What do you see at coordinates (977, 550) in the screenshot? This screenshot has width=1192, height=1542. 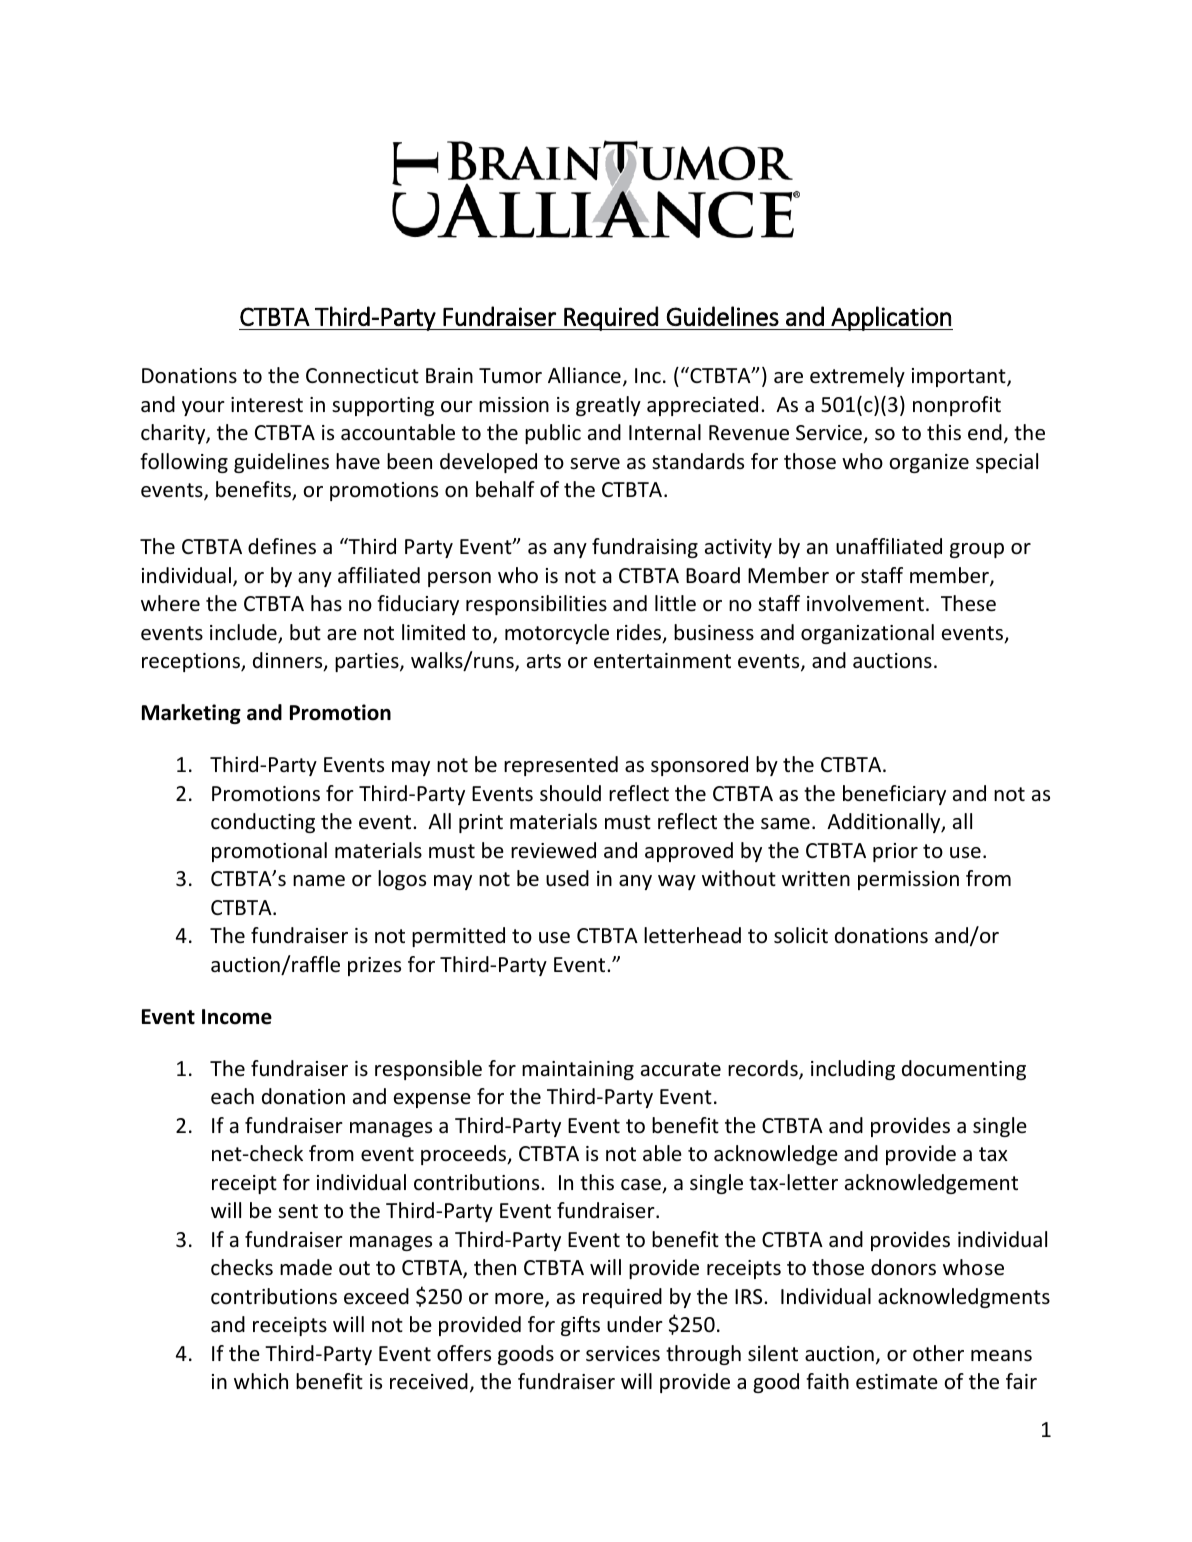 I see `group` at bounding box center [977, 550].
